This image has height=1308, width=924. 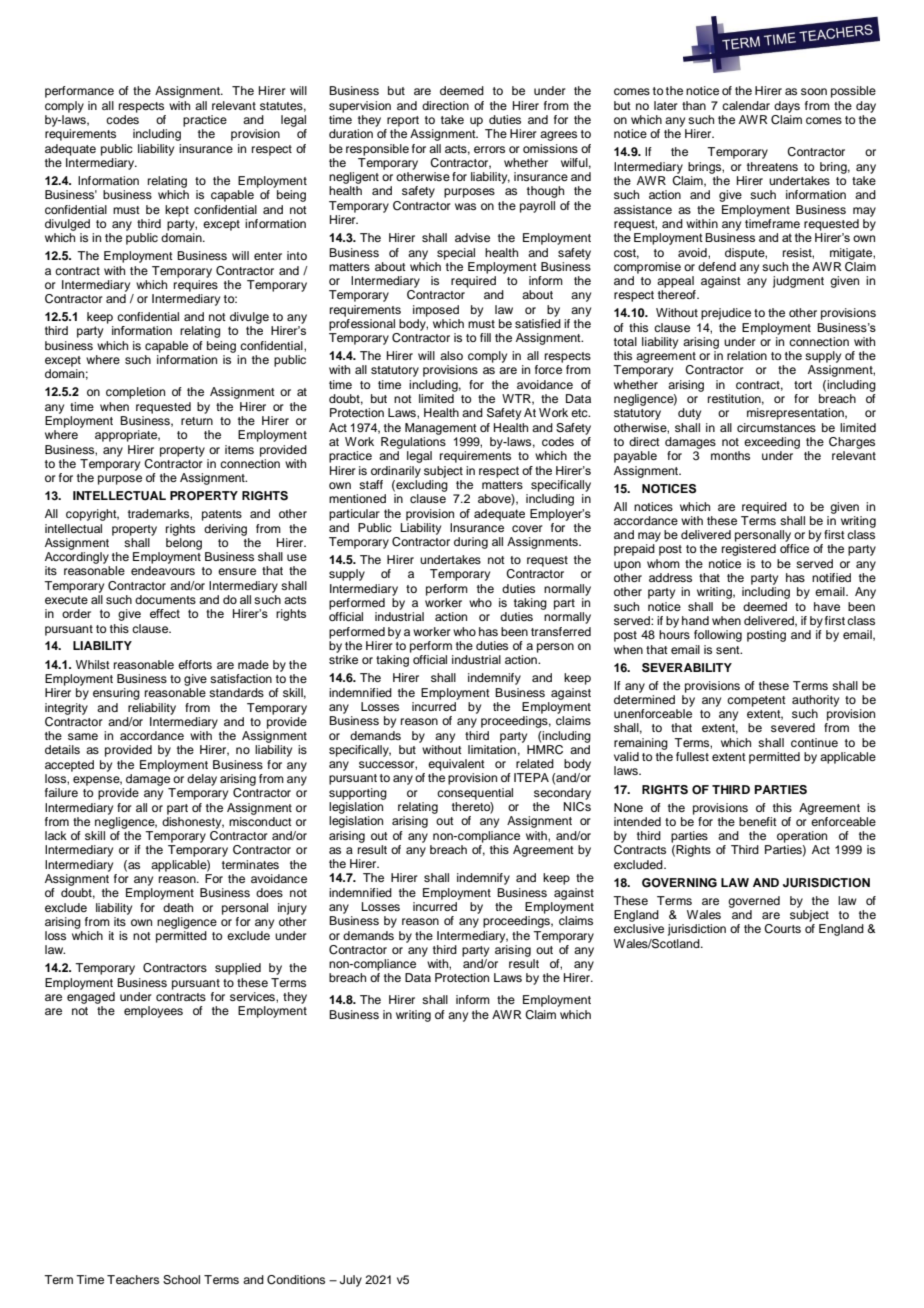 I want to click on errors, so click(x=489, y=149).
